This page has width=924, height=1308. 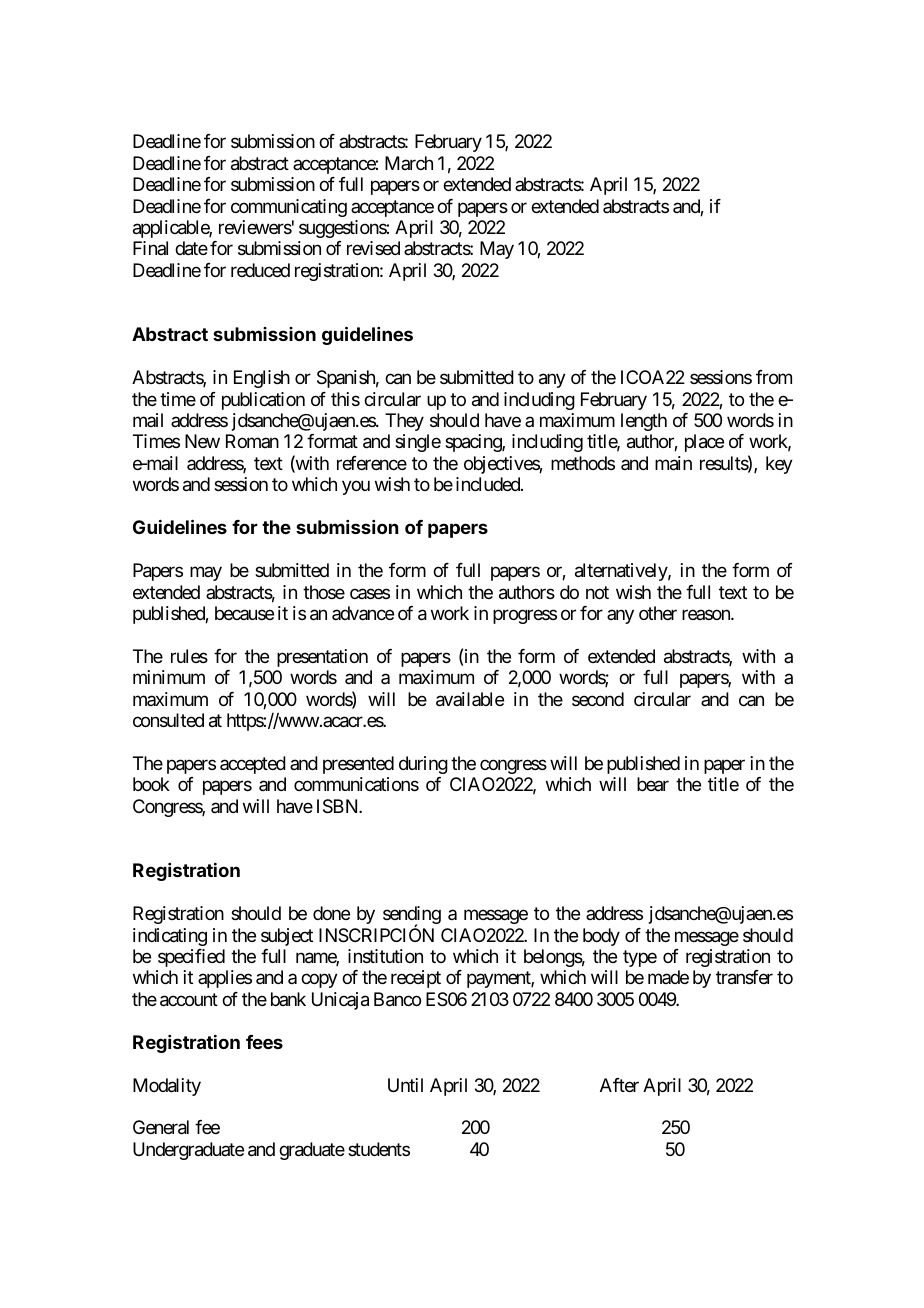 What do you see at coordinates (167, 1087) in the page?
I see `Modality` at bounding box center [167, 1087].
